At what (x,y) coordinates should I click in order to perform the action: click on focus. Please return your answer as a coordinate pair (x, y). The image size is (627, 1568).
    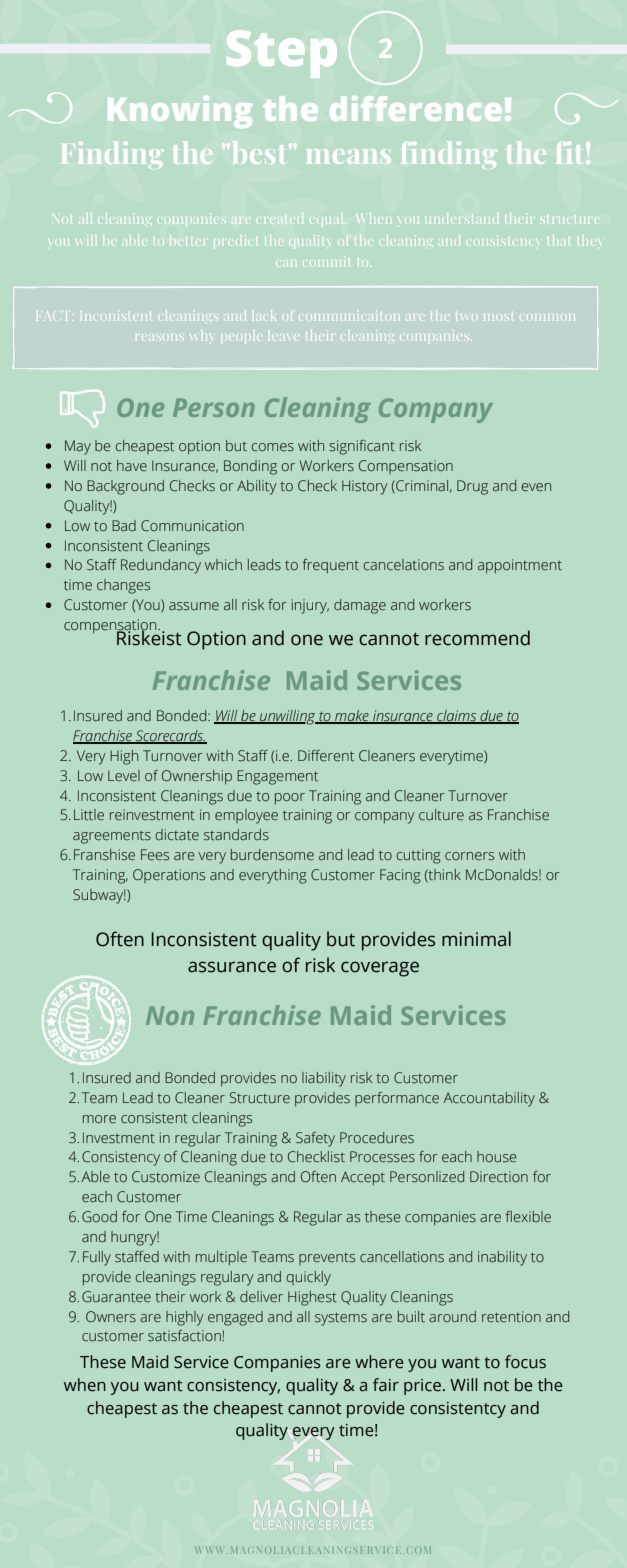
    Looking at the image, I should click on (525, 1362).
